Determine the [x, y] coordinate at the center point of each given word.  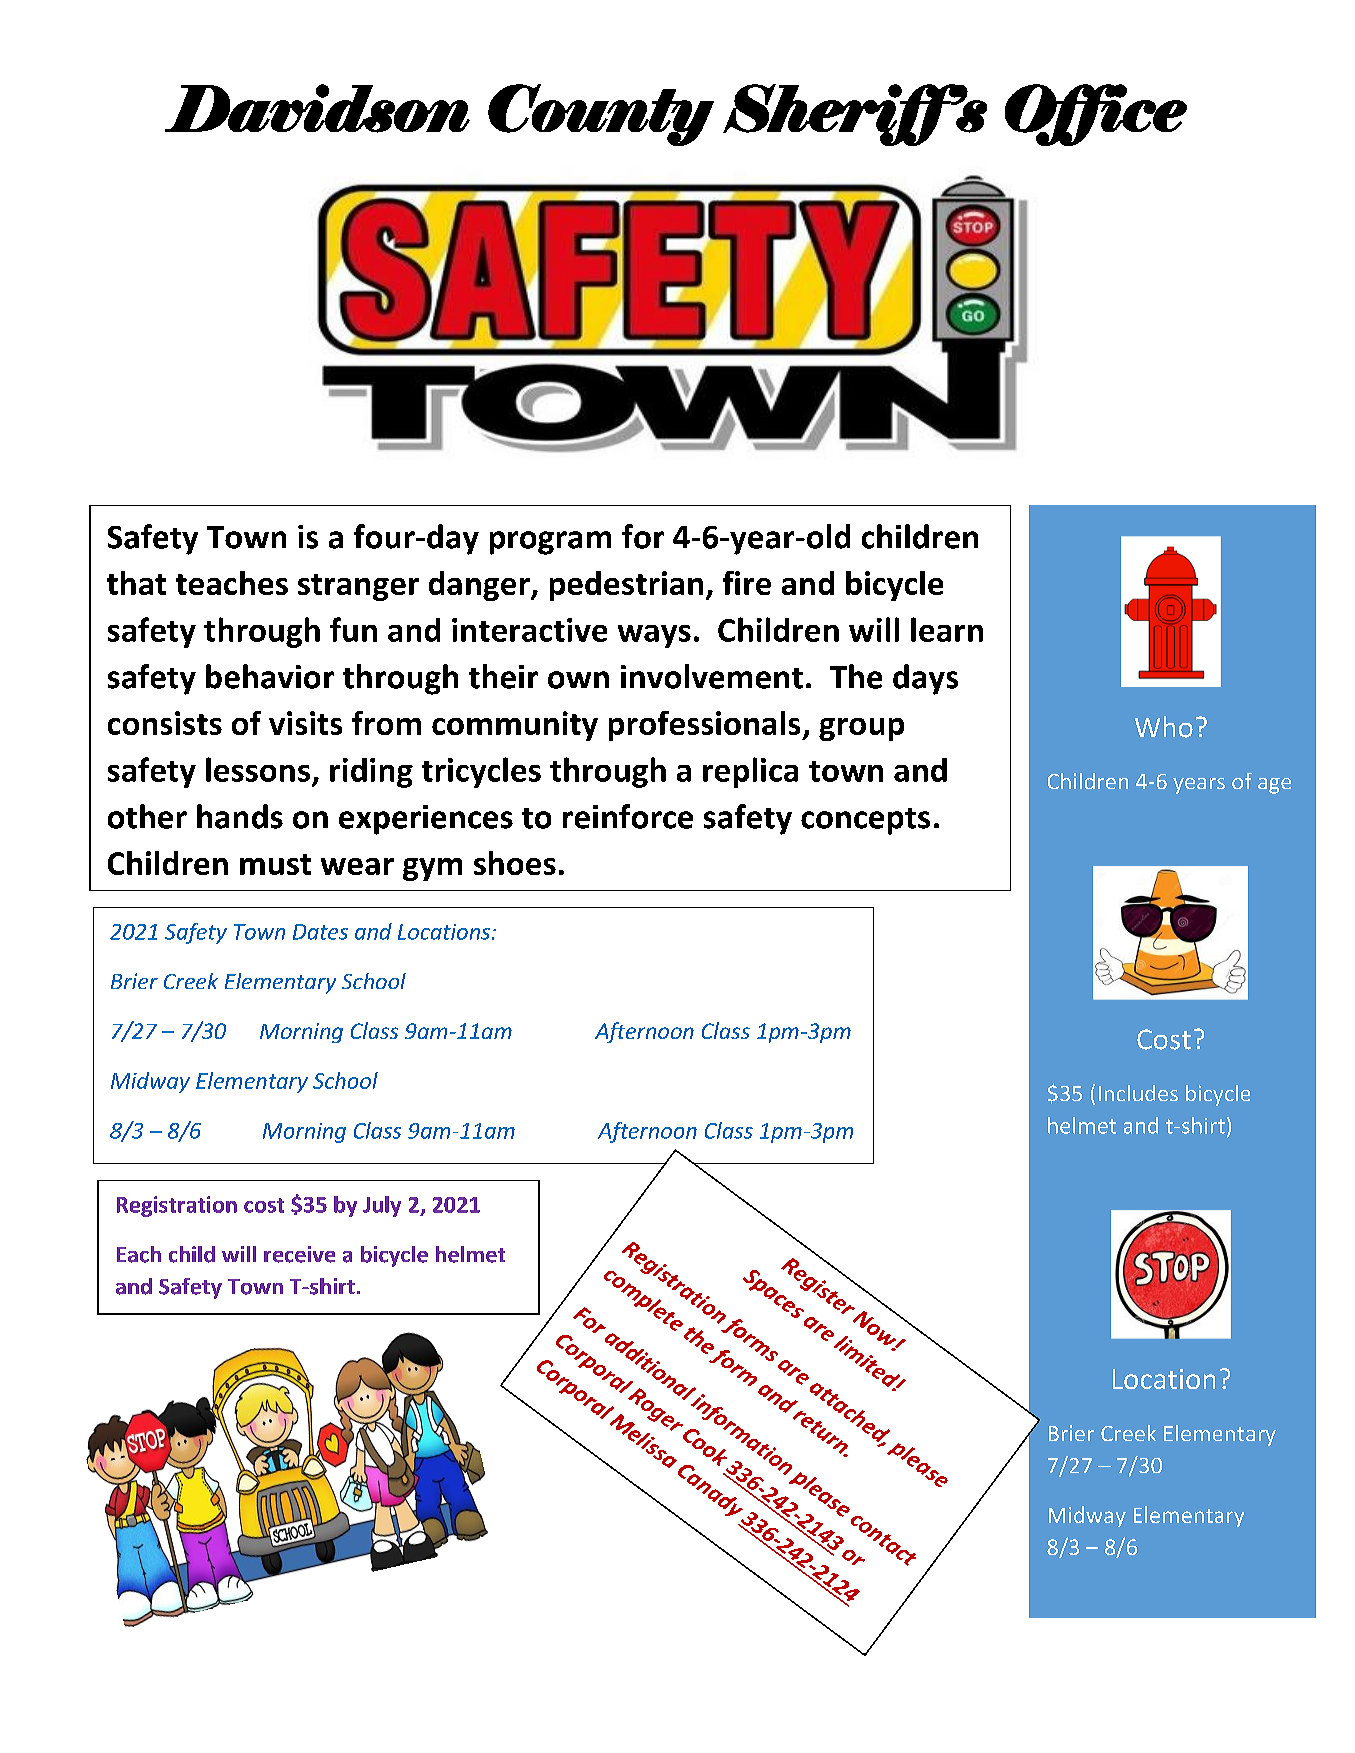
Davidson [317, 108]
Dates [320, 932]
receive [299, 1254]
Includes [1138, 1093]
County [601, 115]
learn [947, 629]
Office [1096, 115]
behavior [270, 676]
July [382, 1206]
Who [1164, 727]
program [550, 543]
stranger [358, 587]
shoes [515, 863]
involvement [712, 676]
